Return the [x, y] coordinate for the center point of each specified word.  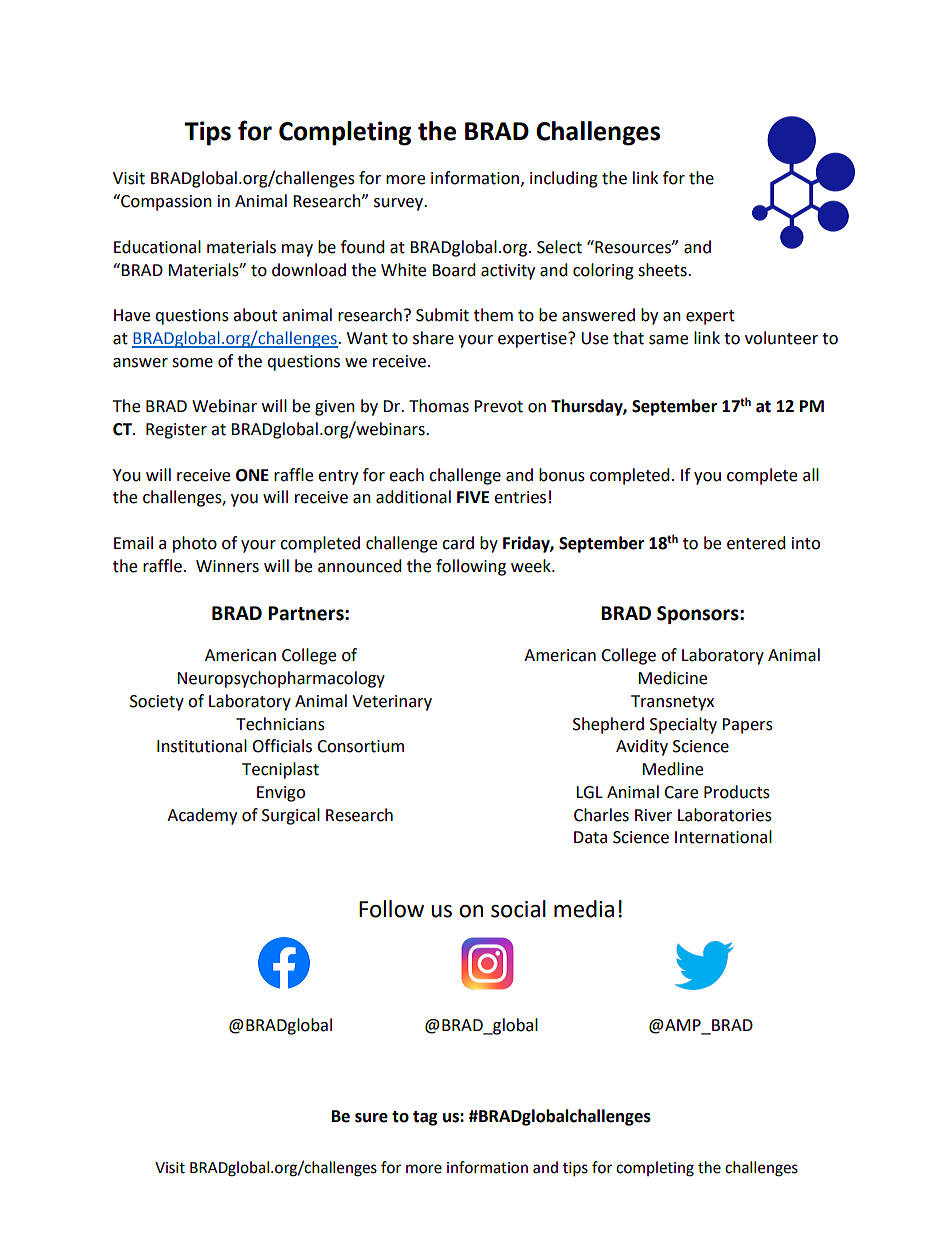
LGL [589, 792]
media [584, 909]
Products [737, 792]
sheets [663, 270]
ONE [252, 475]
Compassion [165, 202]
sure [371, 1118]
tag [425, 1118]
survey [400, 204]
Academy [202, 816]
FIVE [473, 497]
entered [756, 543]
